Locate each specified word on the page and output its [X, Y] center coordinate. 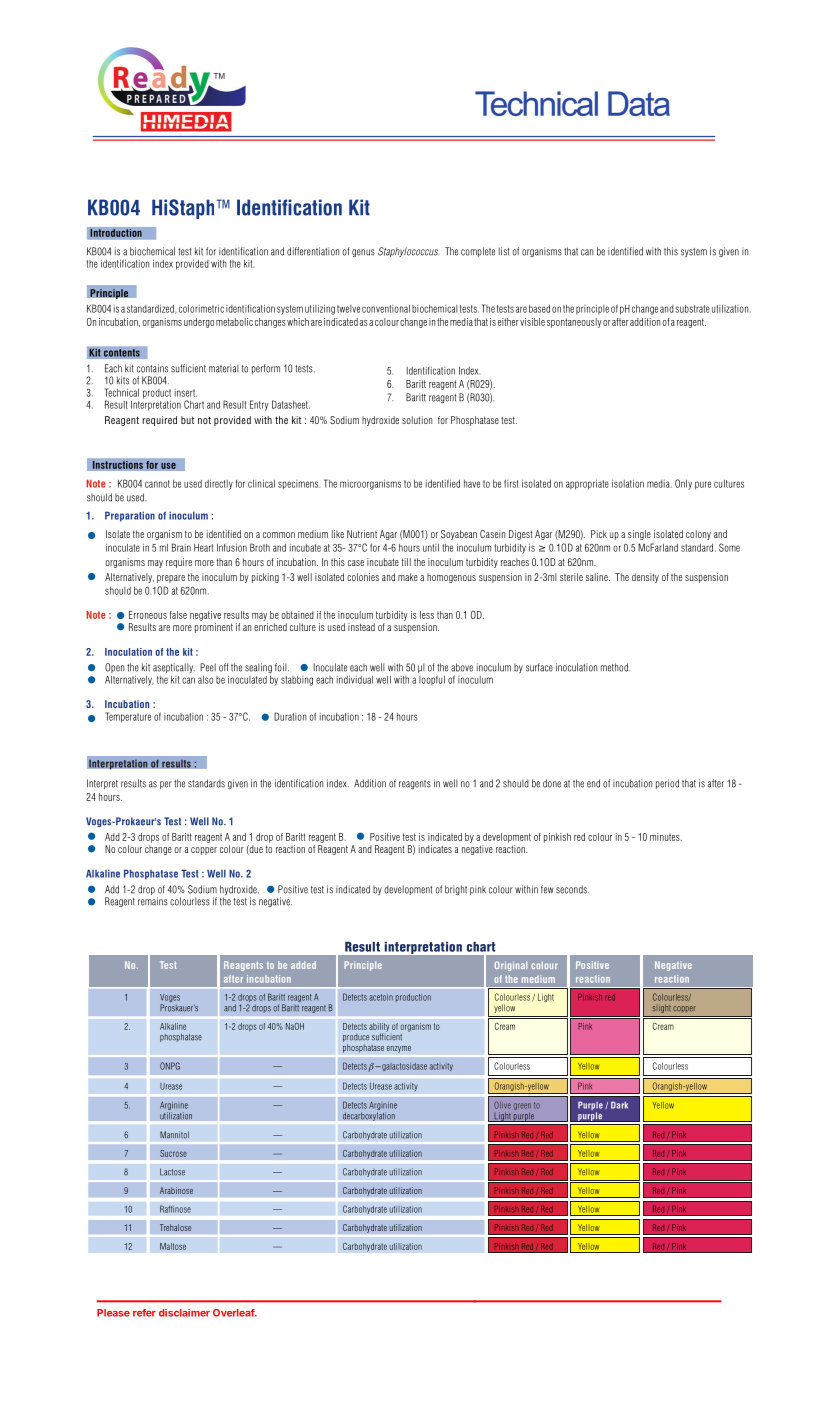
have [472, 484]
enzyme [398, 1049]
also [205, 680]
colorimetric [201, 308]
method [615, 667]
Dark [619, 1105]
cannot [157, 484]
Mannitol [174, 1135]
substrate [692, 309]
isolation [628, 483]
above [462, 667]
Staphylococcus [408, 252]
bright [456, 890]
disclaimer [184, 1313]
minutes [666, 837]
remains [153, 901]
